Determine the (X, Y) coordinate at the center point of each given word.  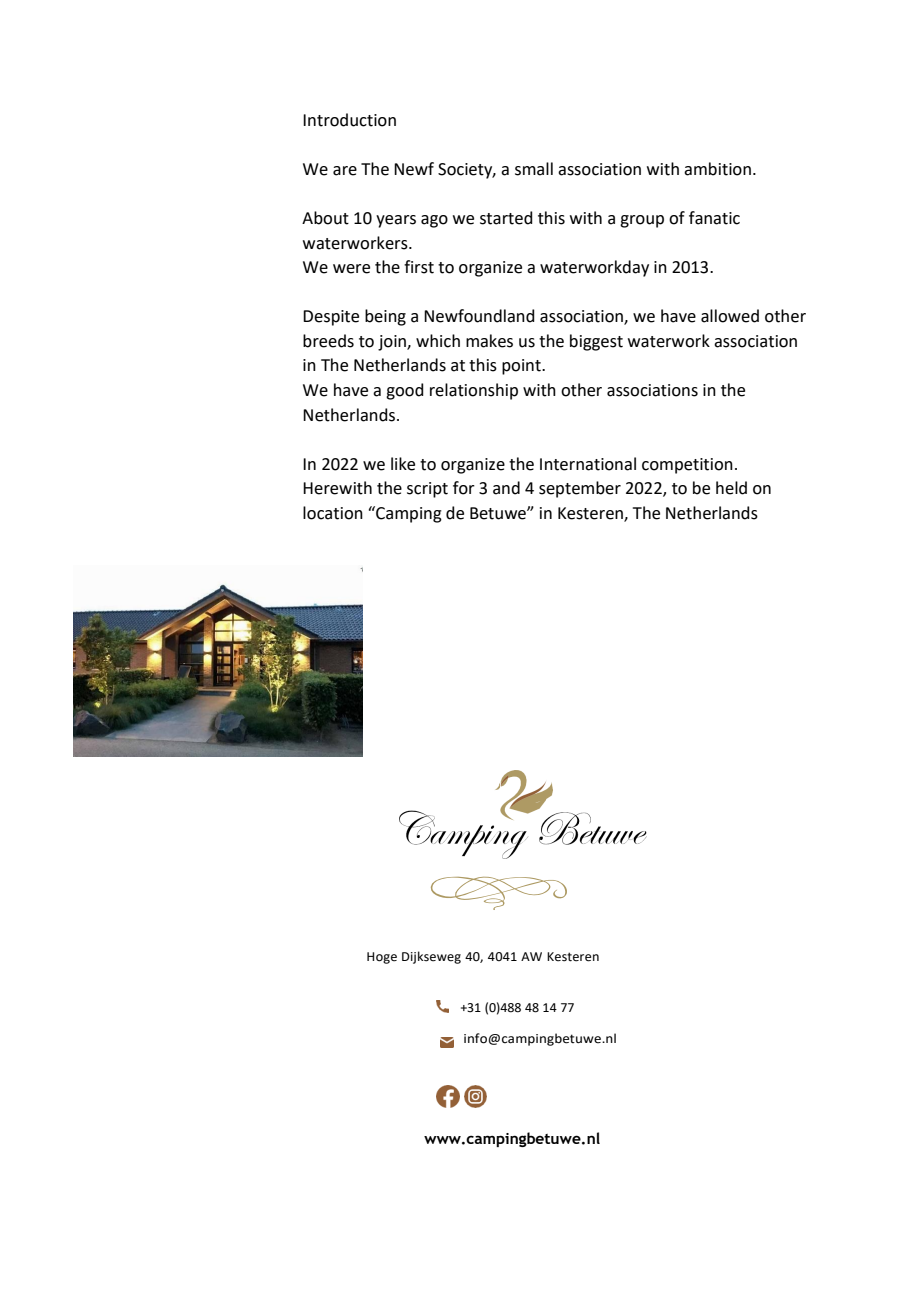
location (333, 513)
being (385, 317)
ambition (717, 169)
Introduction (349, 120)
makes (489, 341)
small (534, 169)
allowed (730, 316)
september (580, 489)
